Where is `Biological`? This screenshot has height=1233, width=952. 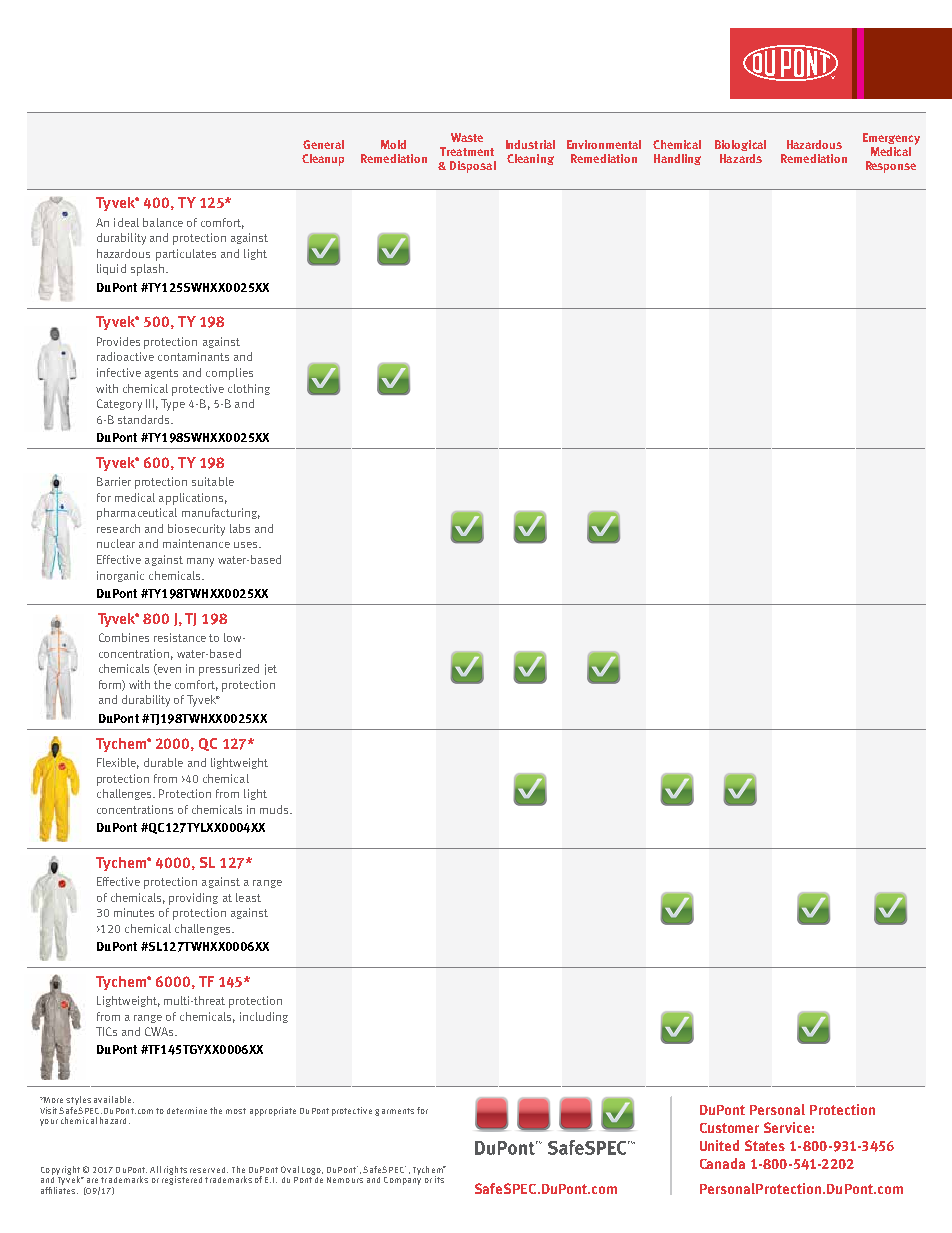
Biological is located at coordinates (740, 145).
